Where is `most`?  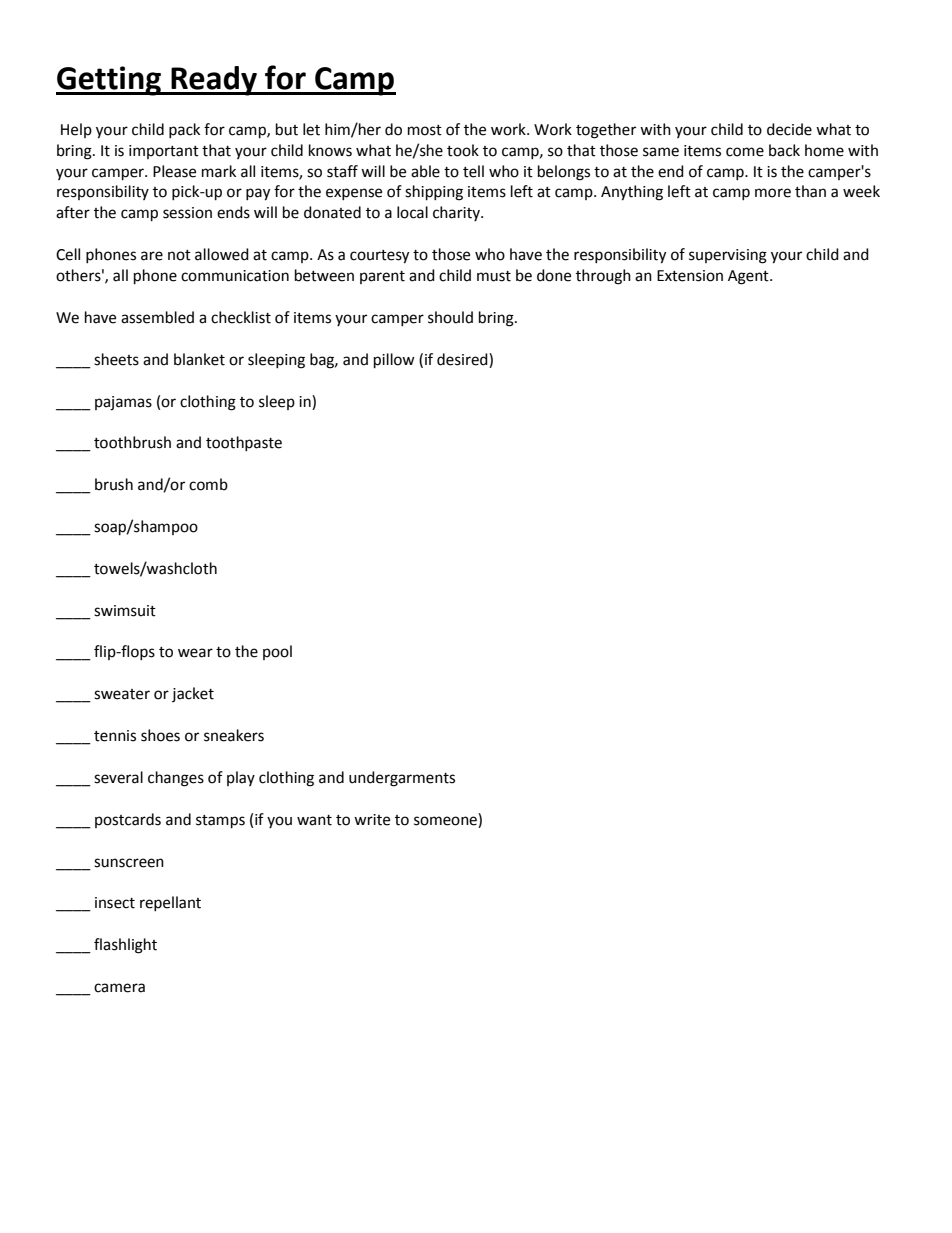
most is located at coordinates (425, 130).
